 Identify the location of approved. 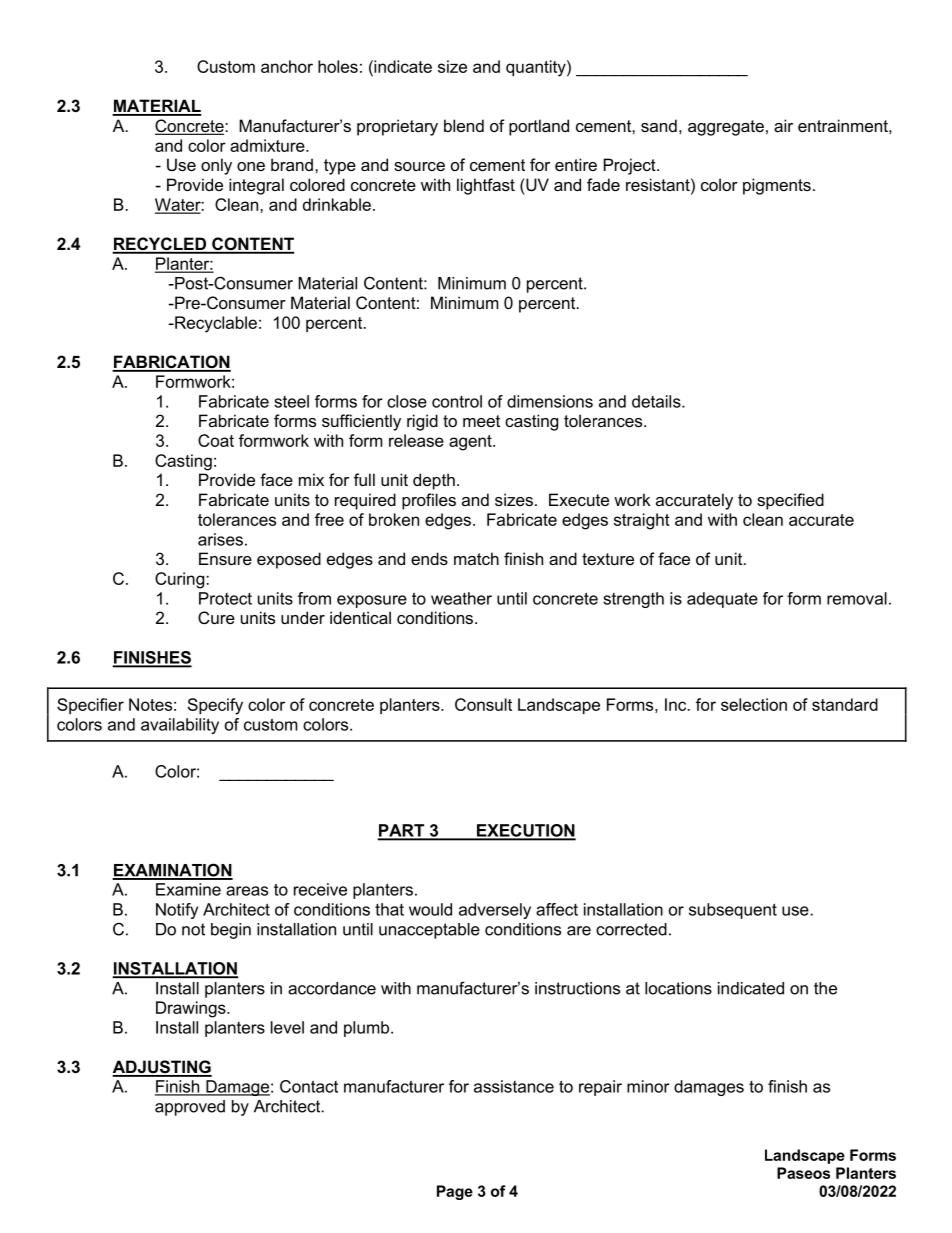
(190, 1108).
